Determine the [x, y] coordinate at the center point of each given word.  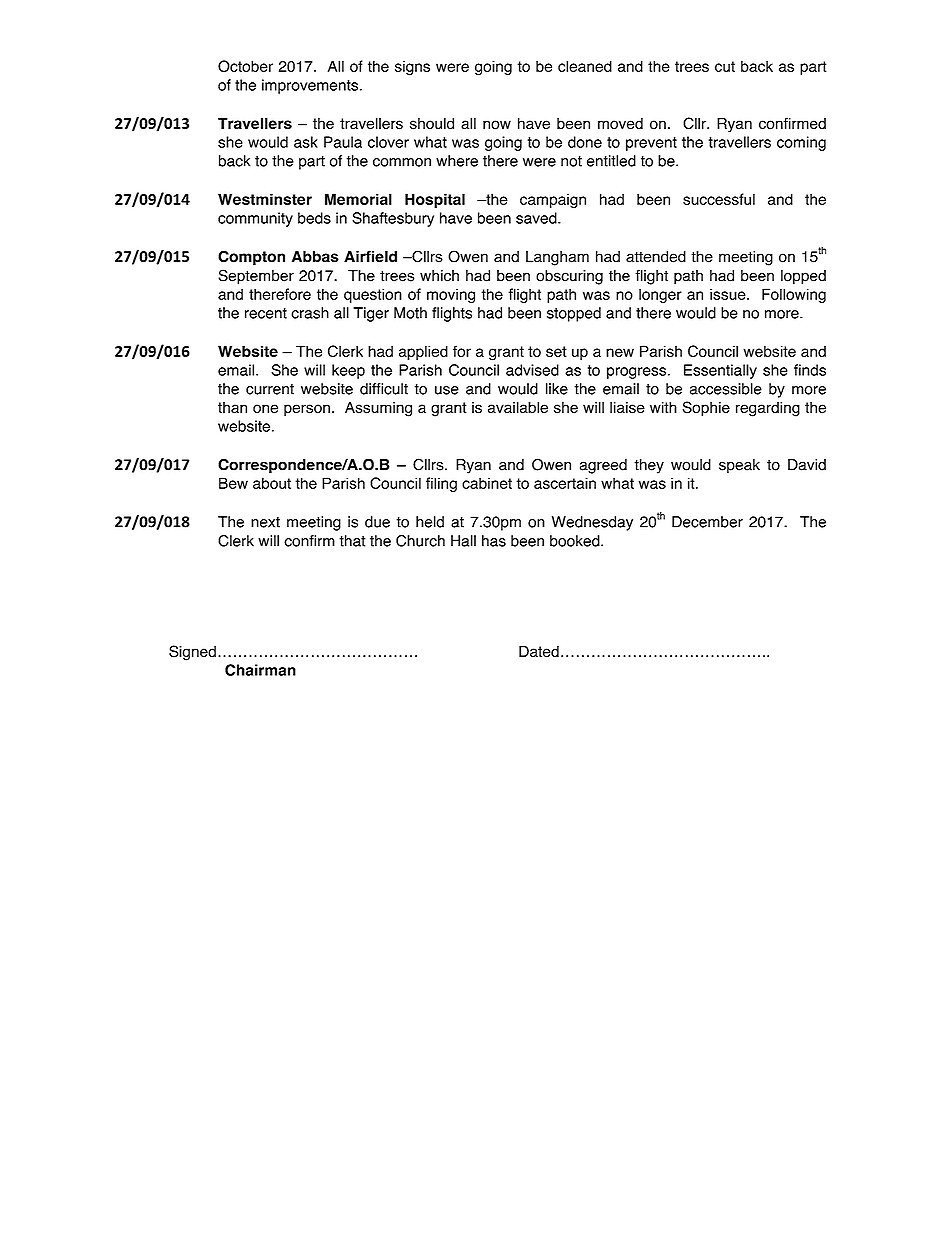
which [439, 276]
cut [725, 66]
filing [441, 484]
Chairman [260, 670]
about [272, 483]
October [245, 66]
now [497, 125]
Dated [539, 651]
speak [739, 466]
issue [729, 294]
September [256, 277]
